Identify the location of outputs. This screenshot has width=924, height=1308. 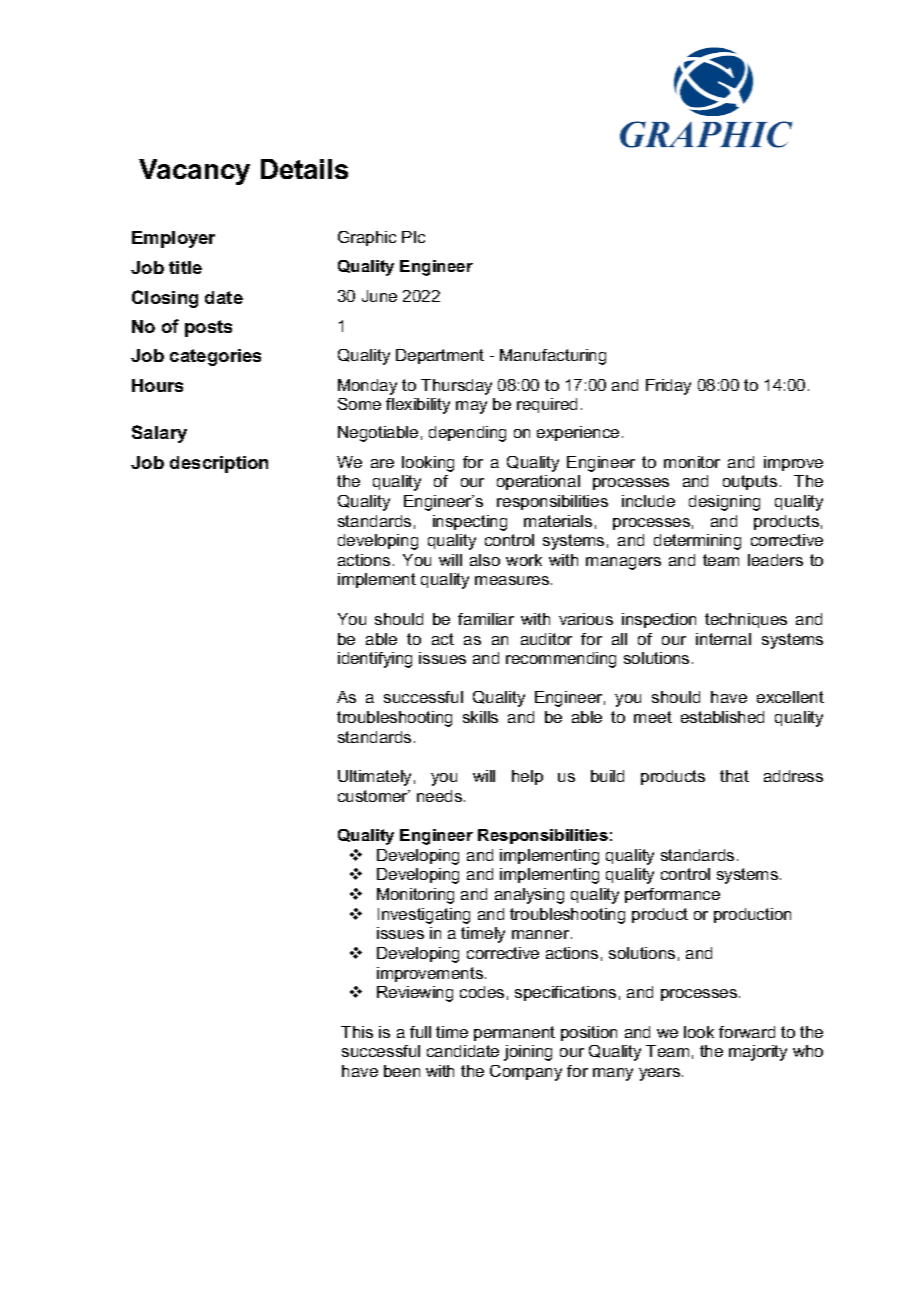
(750, 482).
